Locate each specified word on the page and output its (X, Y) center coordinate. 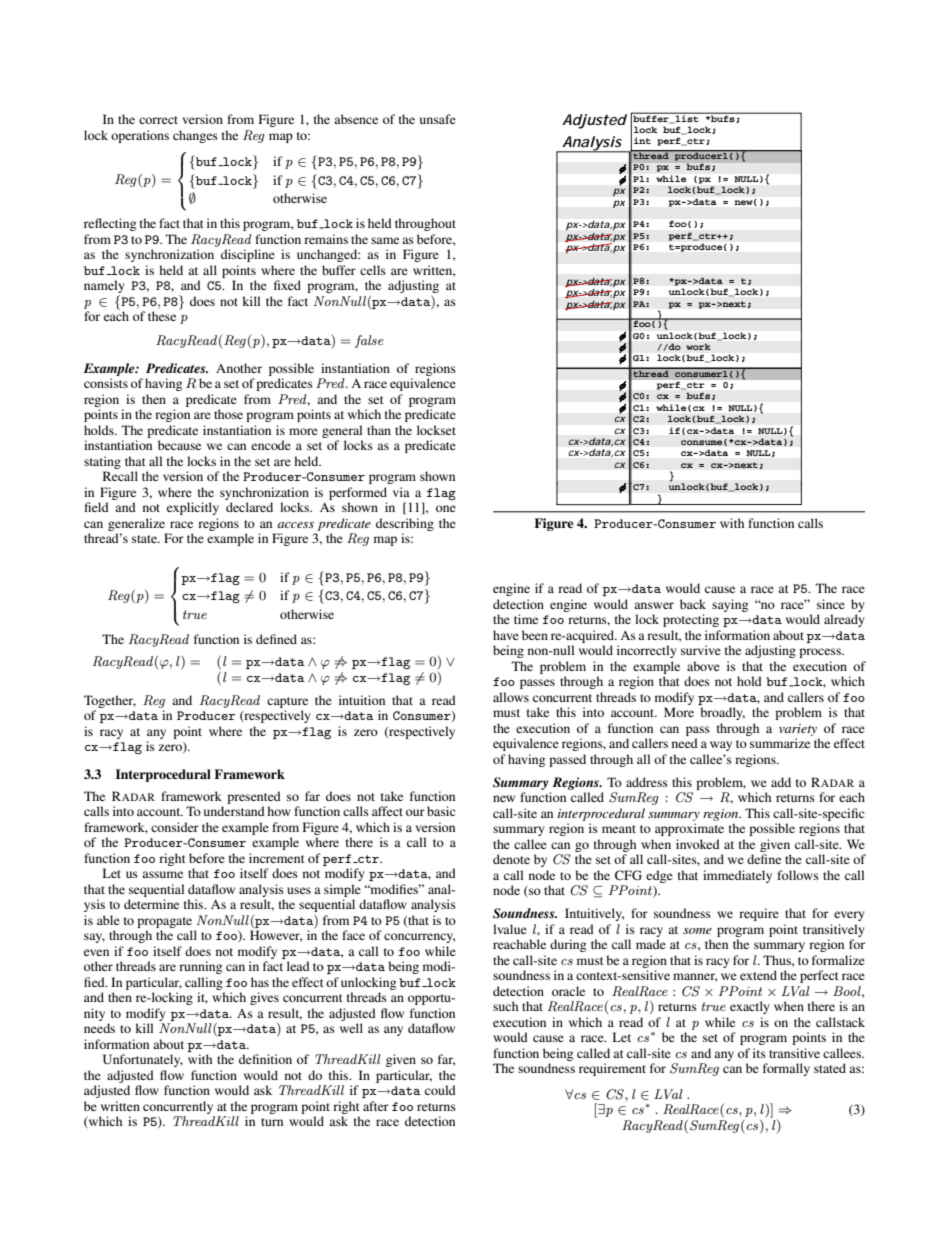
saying (730, 605)
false (369, 341)
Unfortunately (143, 1060)
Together (110, 701)
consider (175, 827)
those (228, 414)
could (440, 1090)
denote (511, 859)
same (385, 240)
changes (195, 136)
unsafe (438, 119)
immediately (737, 876)
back (693, 604)
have (506, 635)
